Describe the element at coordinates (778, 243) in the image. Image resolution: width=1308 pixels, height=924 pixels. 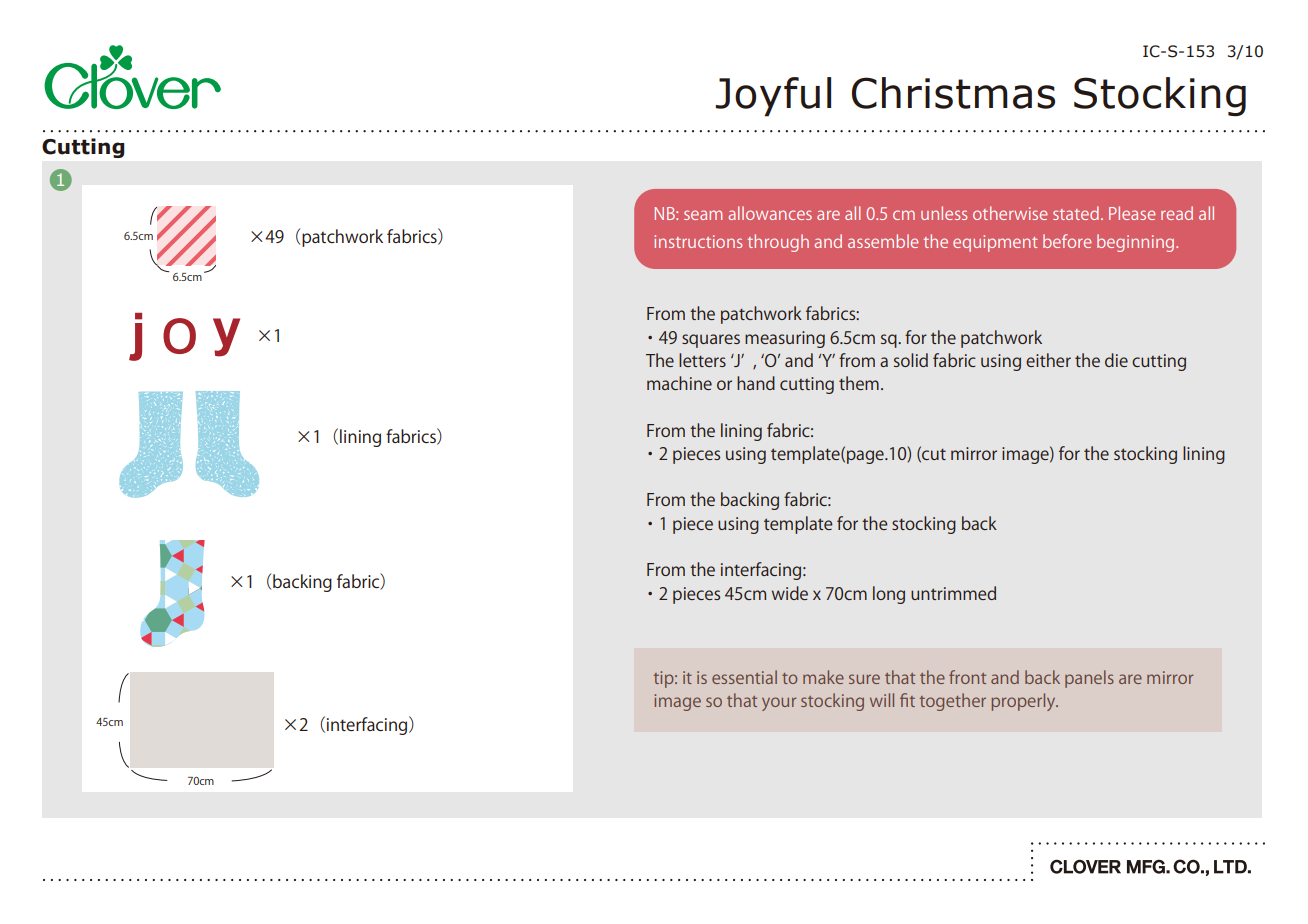
I see `through` at that location.
